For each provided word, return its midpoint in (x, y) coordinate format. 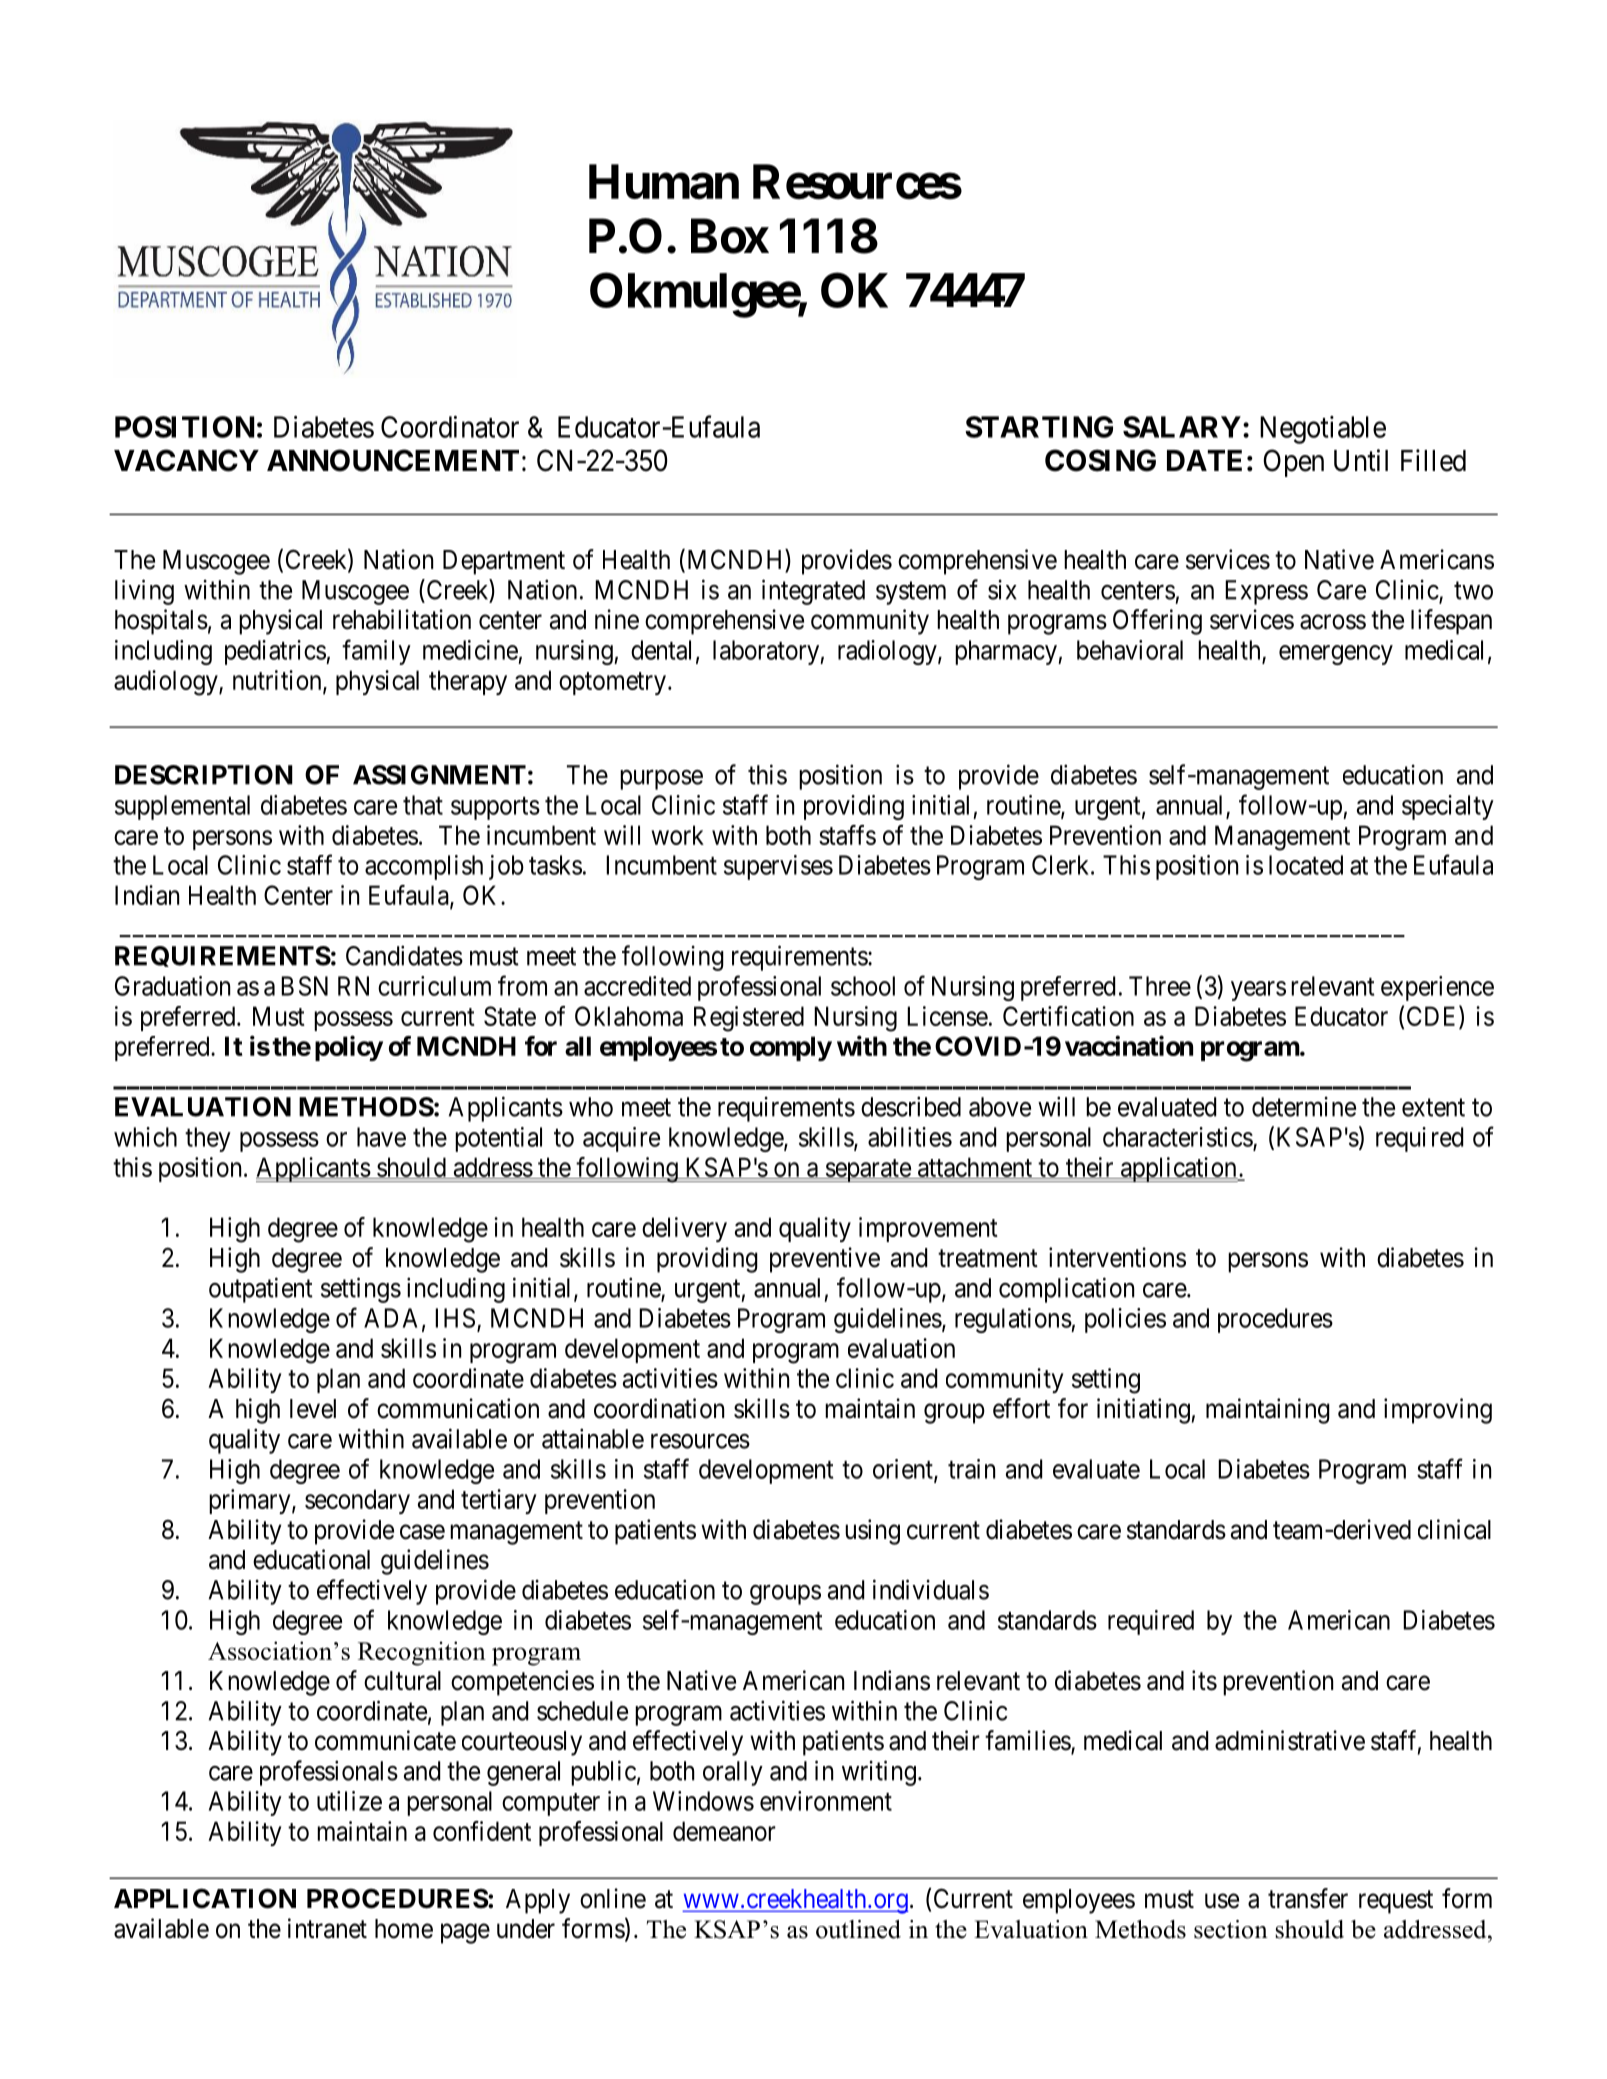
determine (1304, 1106)
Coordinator (450, 427)
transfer (1308, 1898)
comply (791, 1048)
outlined (858, 1929)
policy (349, 1048)
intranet (327, 1928)
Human (664, 181)
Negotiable (1323, 430)
